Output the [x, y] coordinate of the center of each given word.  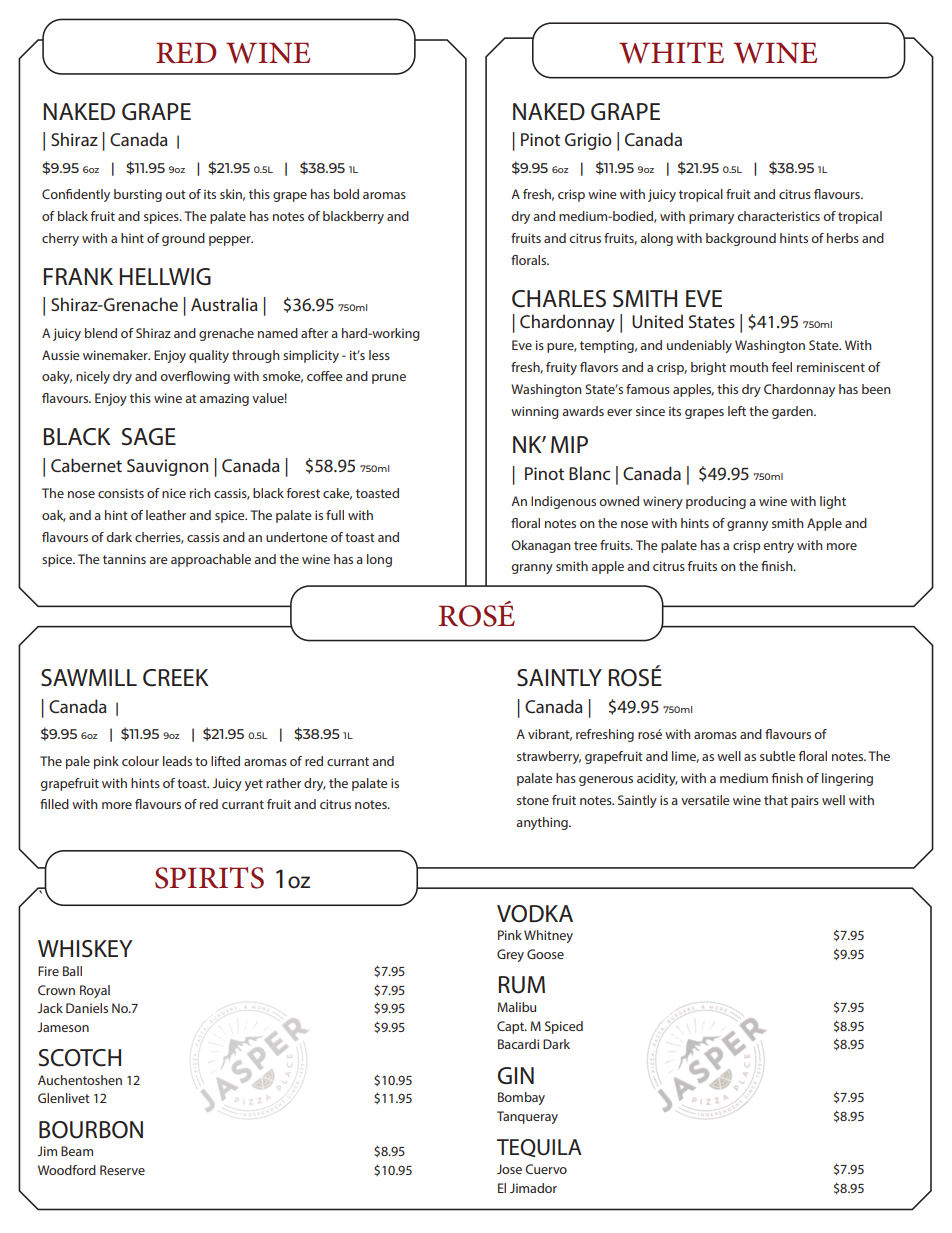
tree [585, 545]
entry [778, 547]
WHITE [671, 53]
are [158, 560]
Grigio [588, 141]
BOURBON [91, 1130]
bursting [138, 195]
